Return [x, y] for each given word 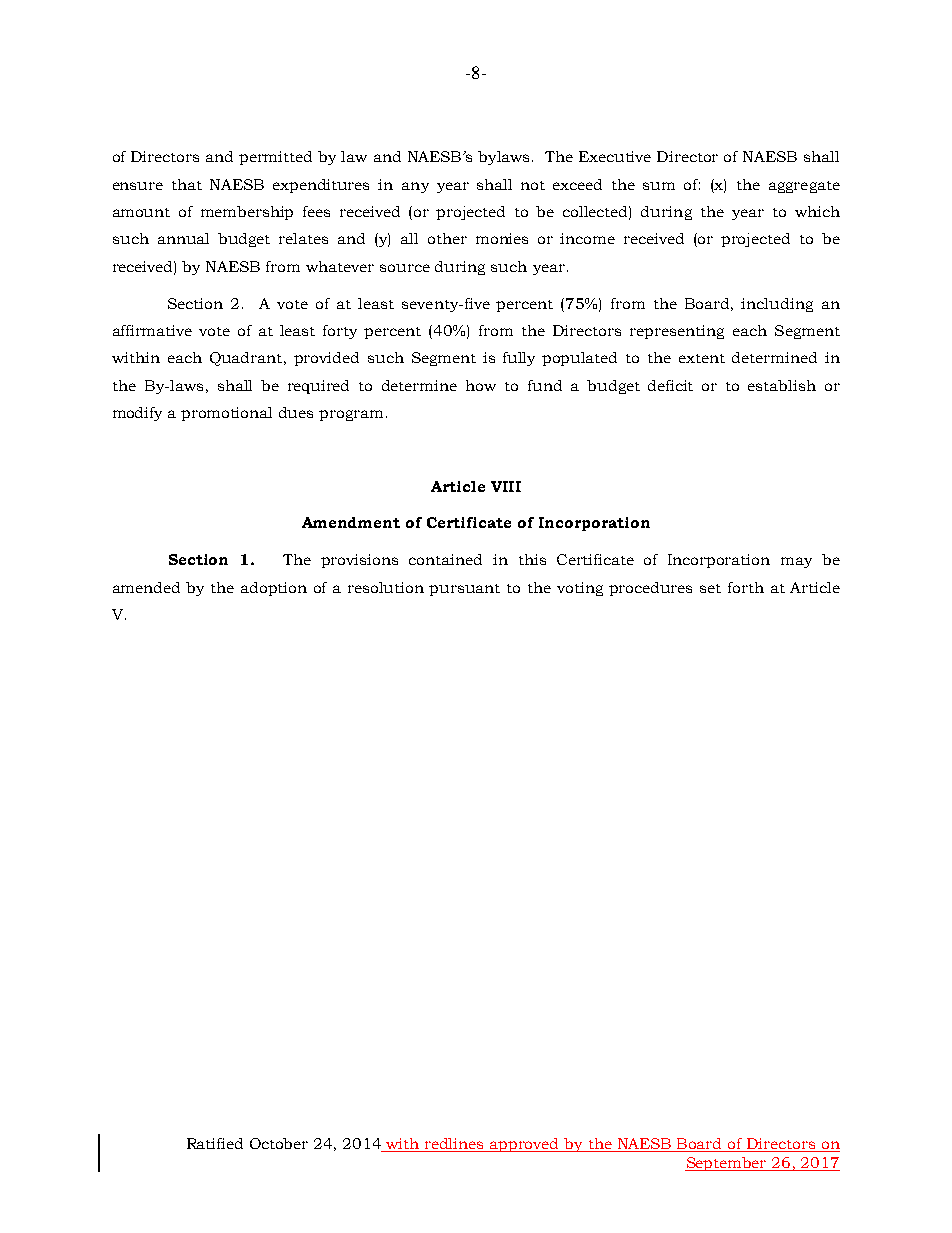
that [187, 184]
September [727, 1164]
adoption [274, 589]
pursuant [464, 590]
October [279, 1143]
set [710, 588]
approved [525, 1145]
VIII [506, 486]
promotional [226, 414]
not [533, 185]
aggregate [804, 187]
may [796, 562]
